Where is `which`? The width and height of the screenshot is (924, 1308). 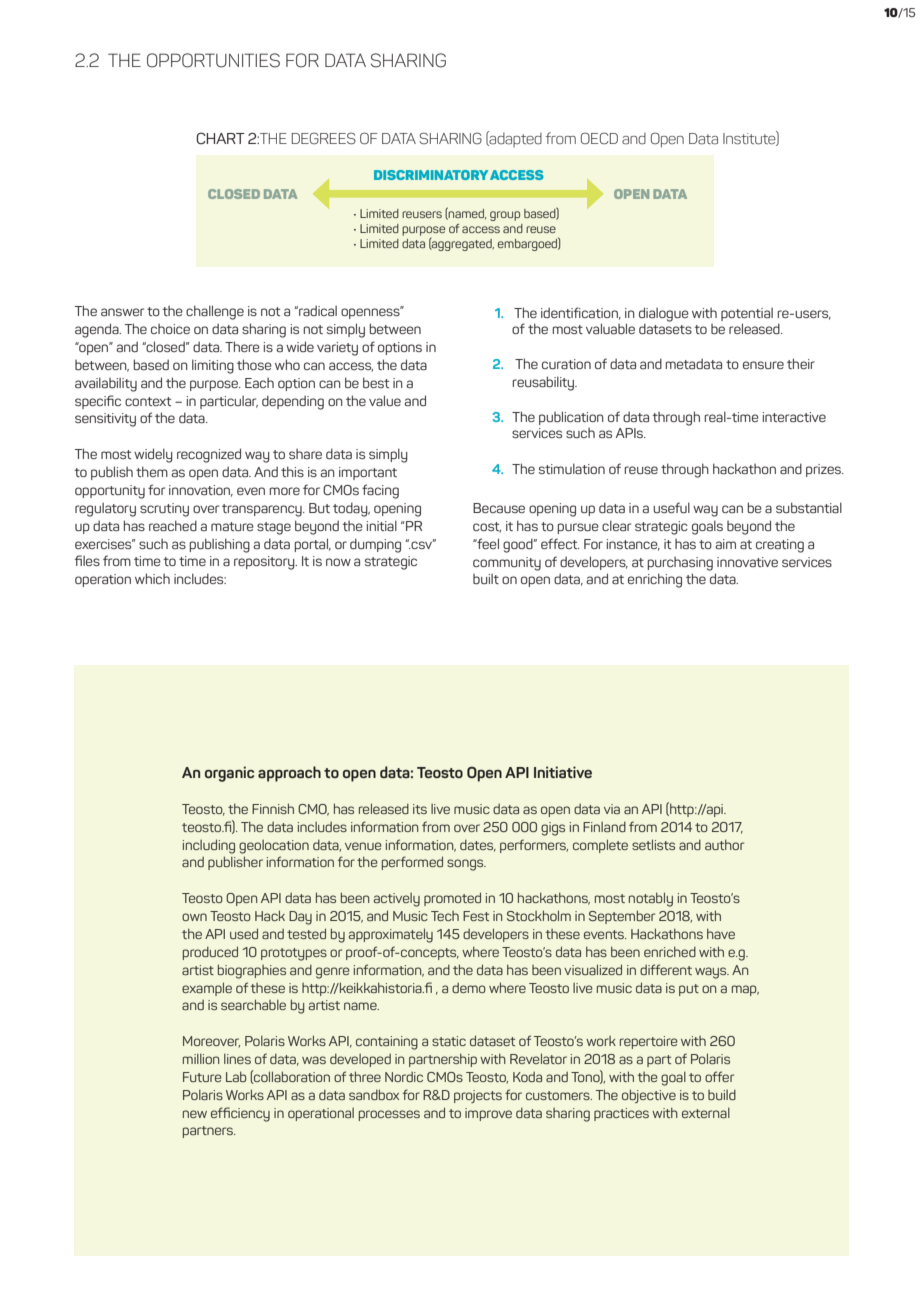
which is located at coordinates (152, 578).
